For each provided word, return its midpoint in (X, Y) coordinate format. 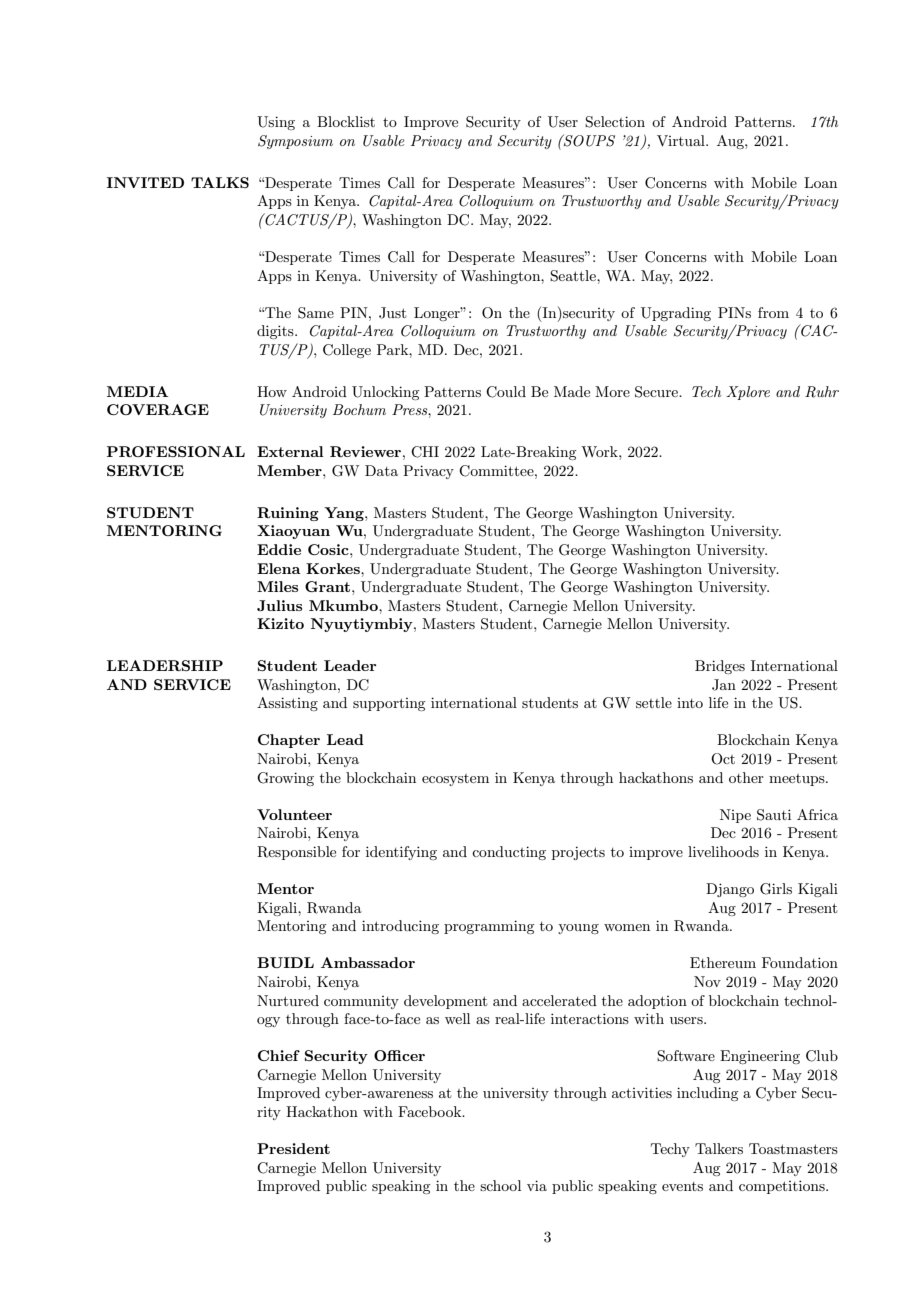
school (500, 1185)
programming (489, 927)
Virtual (682, 140)
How (272, 391)
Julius (279, 605)
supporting (389, 704)
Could (506, 392)
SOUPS (588, 140)
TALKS (220, 182)
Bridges (720, 667)
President (293, 1148)
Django (730, 890)
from (773, 312)
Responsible (296, 853)
